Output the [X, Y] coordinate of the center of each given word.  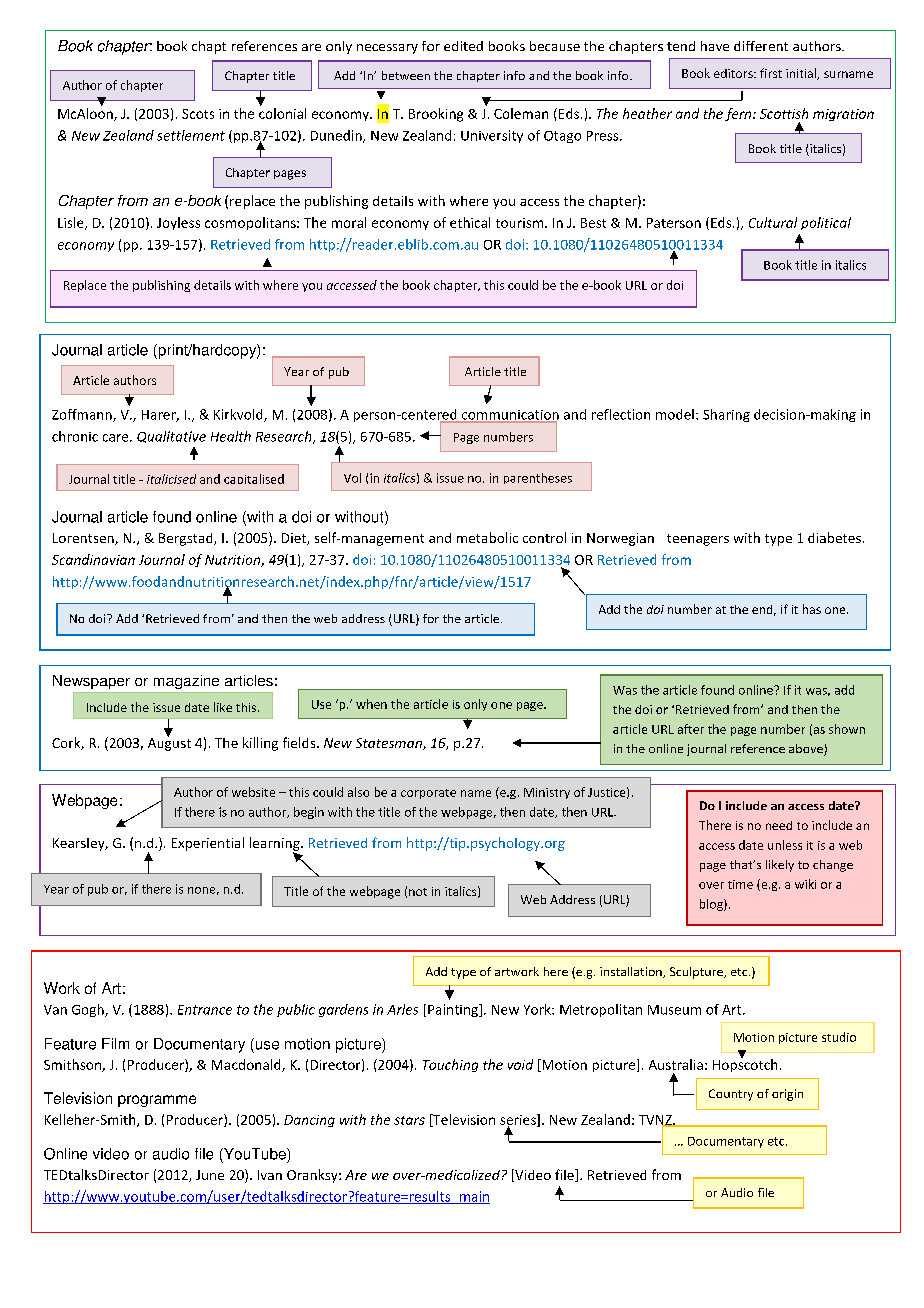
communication [509, 416]
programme [157, 1101]
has [812, 609]
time [740, 884]
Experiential [208, 844]
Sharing [726, 415]
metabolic [487, 537]
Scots [198, 114]
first [771, 73]
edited [463, 46]
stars [409, 1120]
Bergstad [187, 539]
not [418, 892]
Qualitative [171, 437]
